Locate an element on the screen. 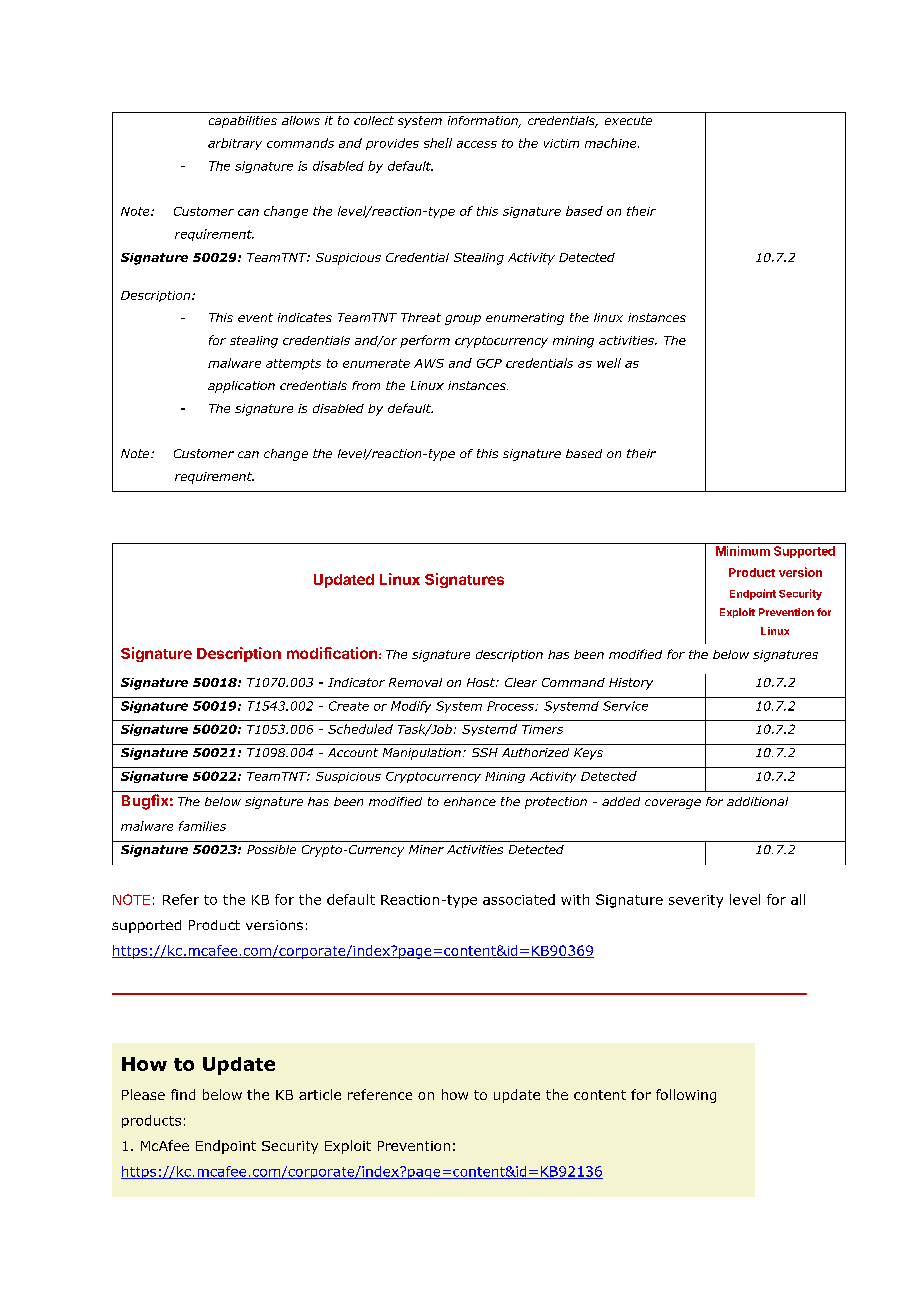 Image resolution: width=924 pixels, height=1308 pixels. Miner is located at coordinates (426, 849).
